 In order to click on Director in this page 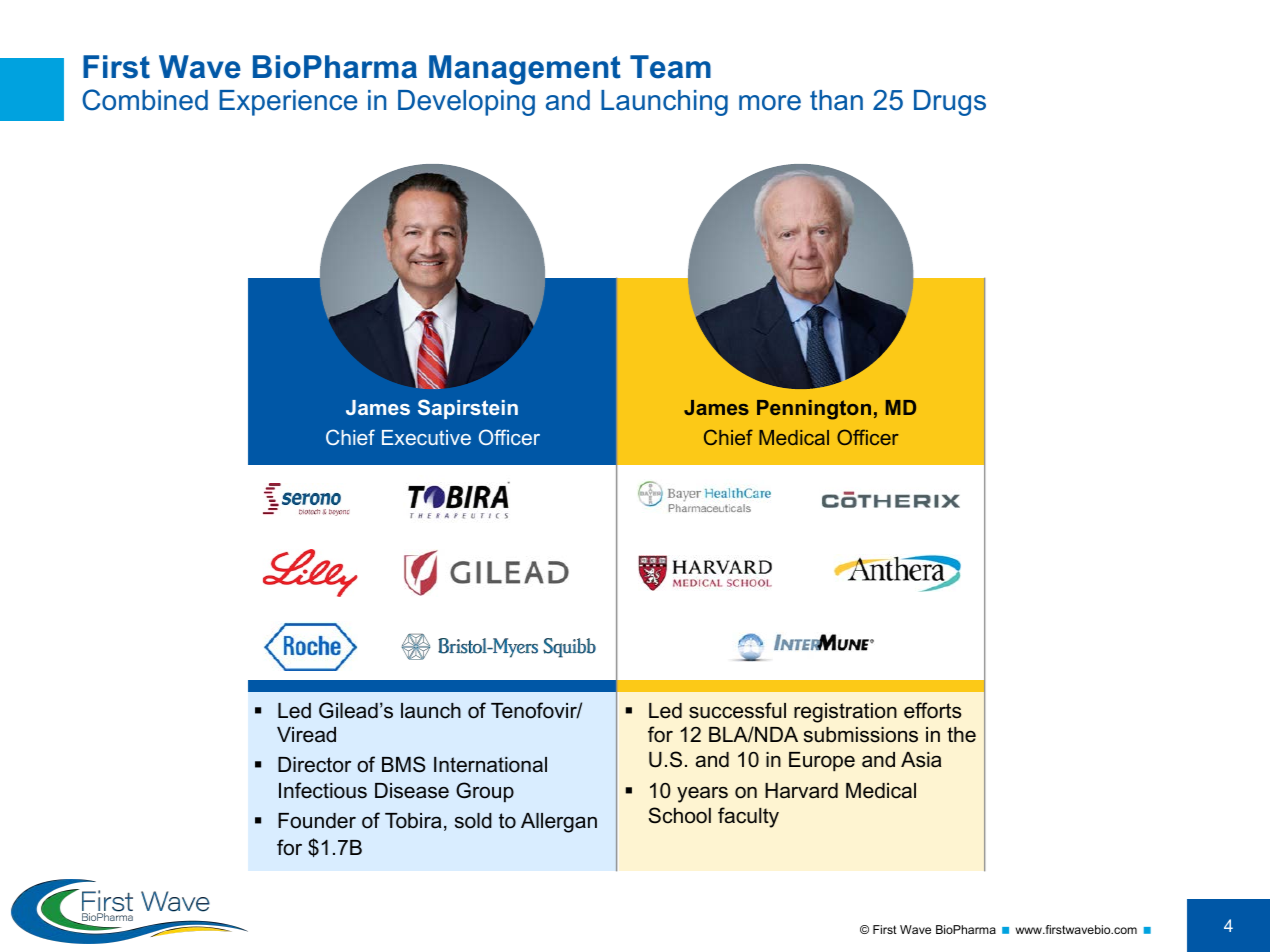, I will do `click(314, 765)`.
